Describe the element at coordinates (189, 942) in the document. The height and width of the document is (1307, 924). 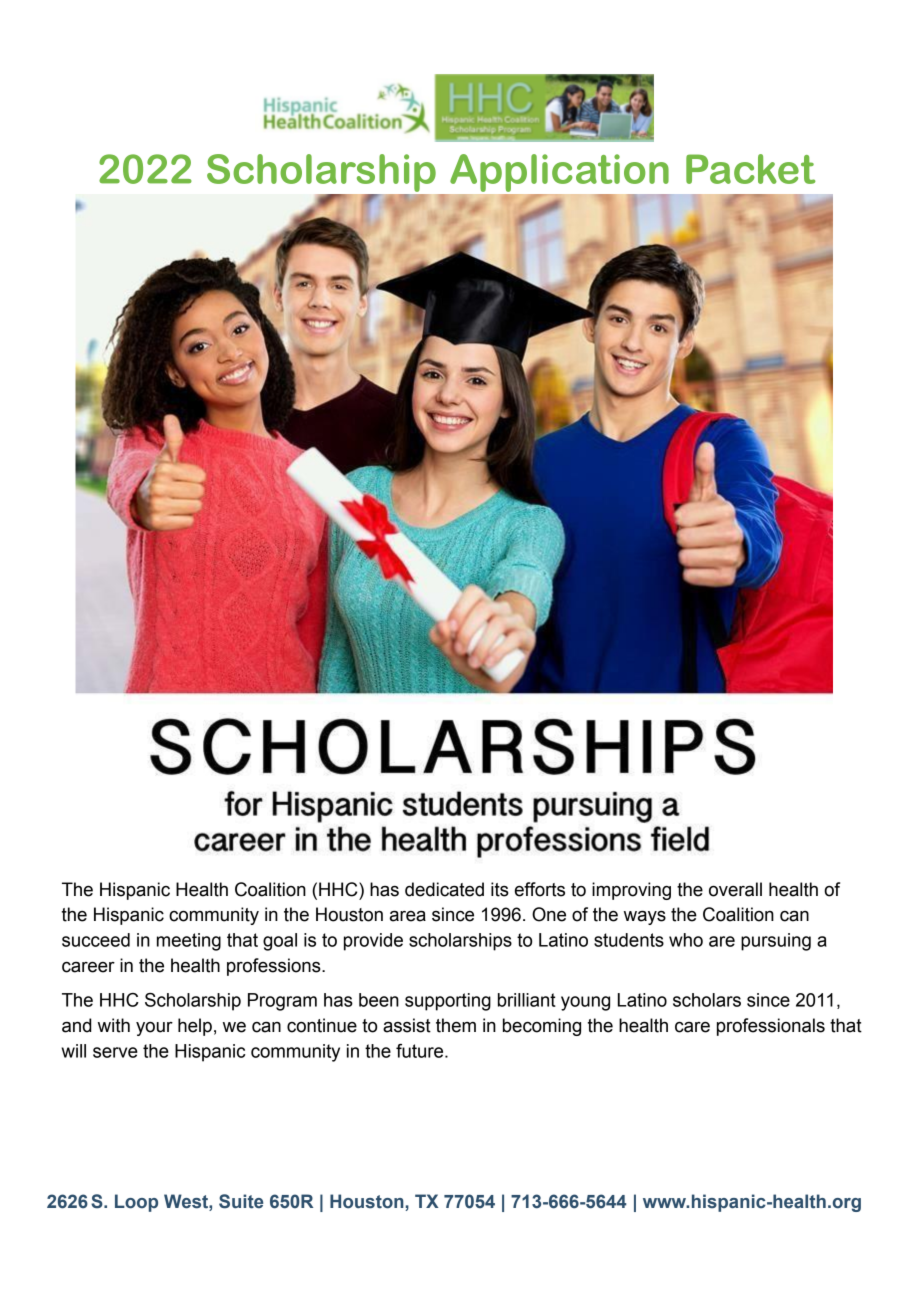
I see `meeting` at that location.
